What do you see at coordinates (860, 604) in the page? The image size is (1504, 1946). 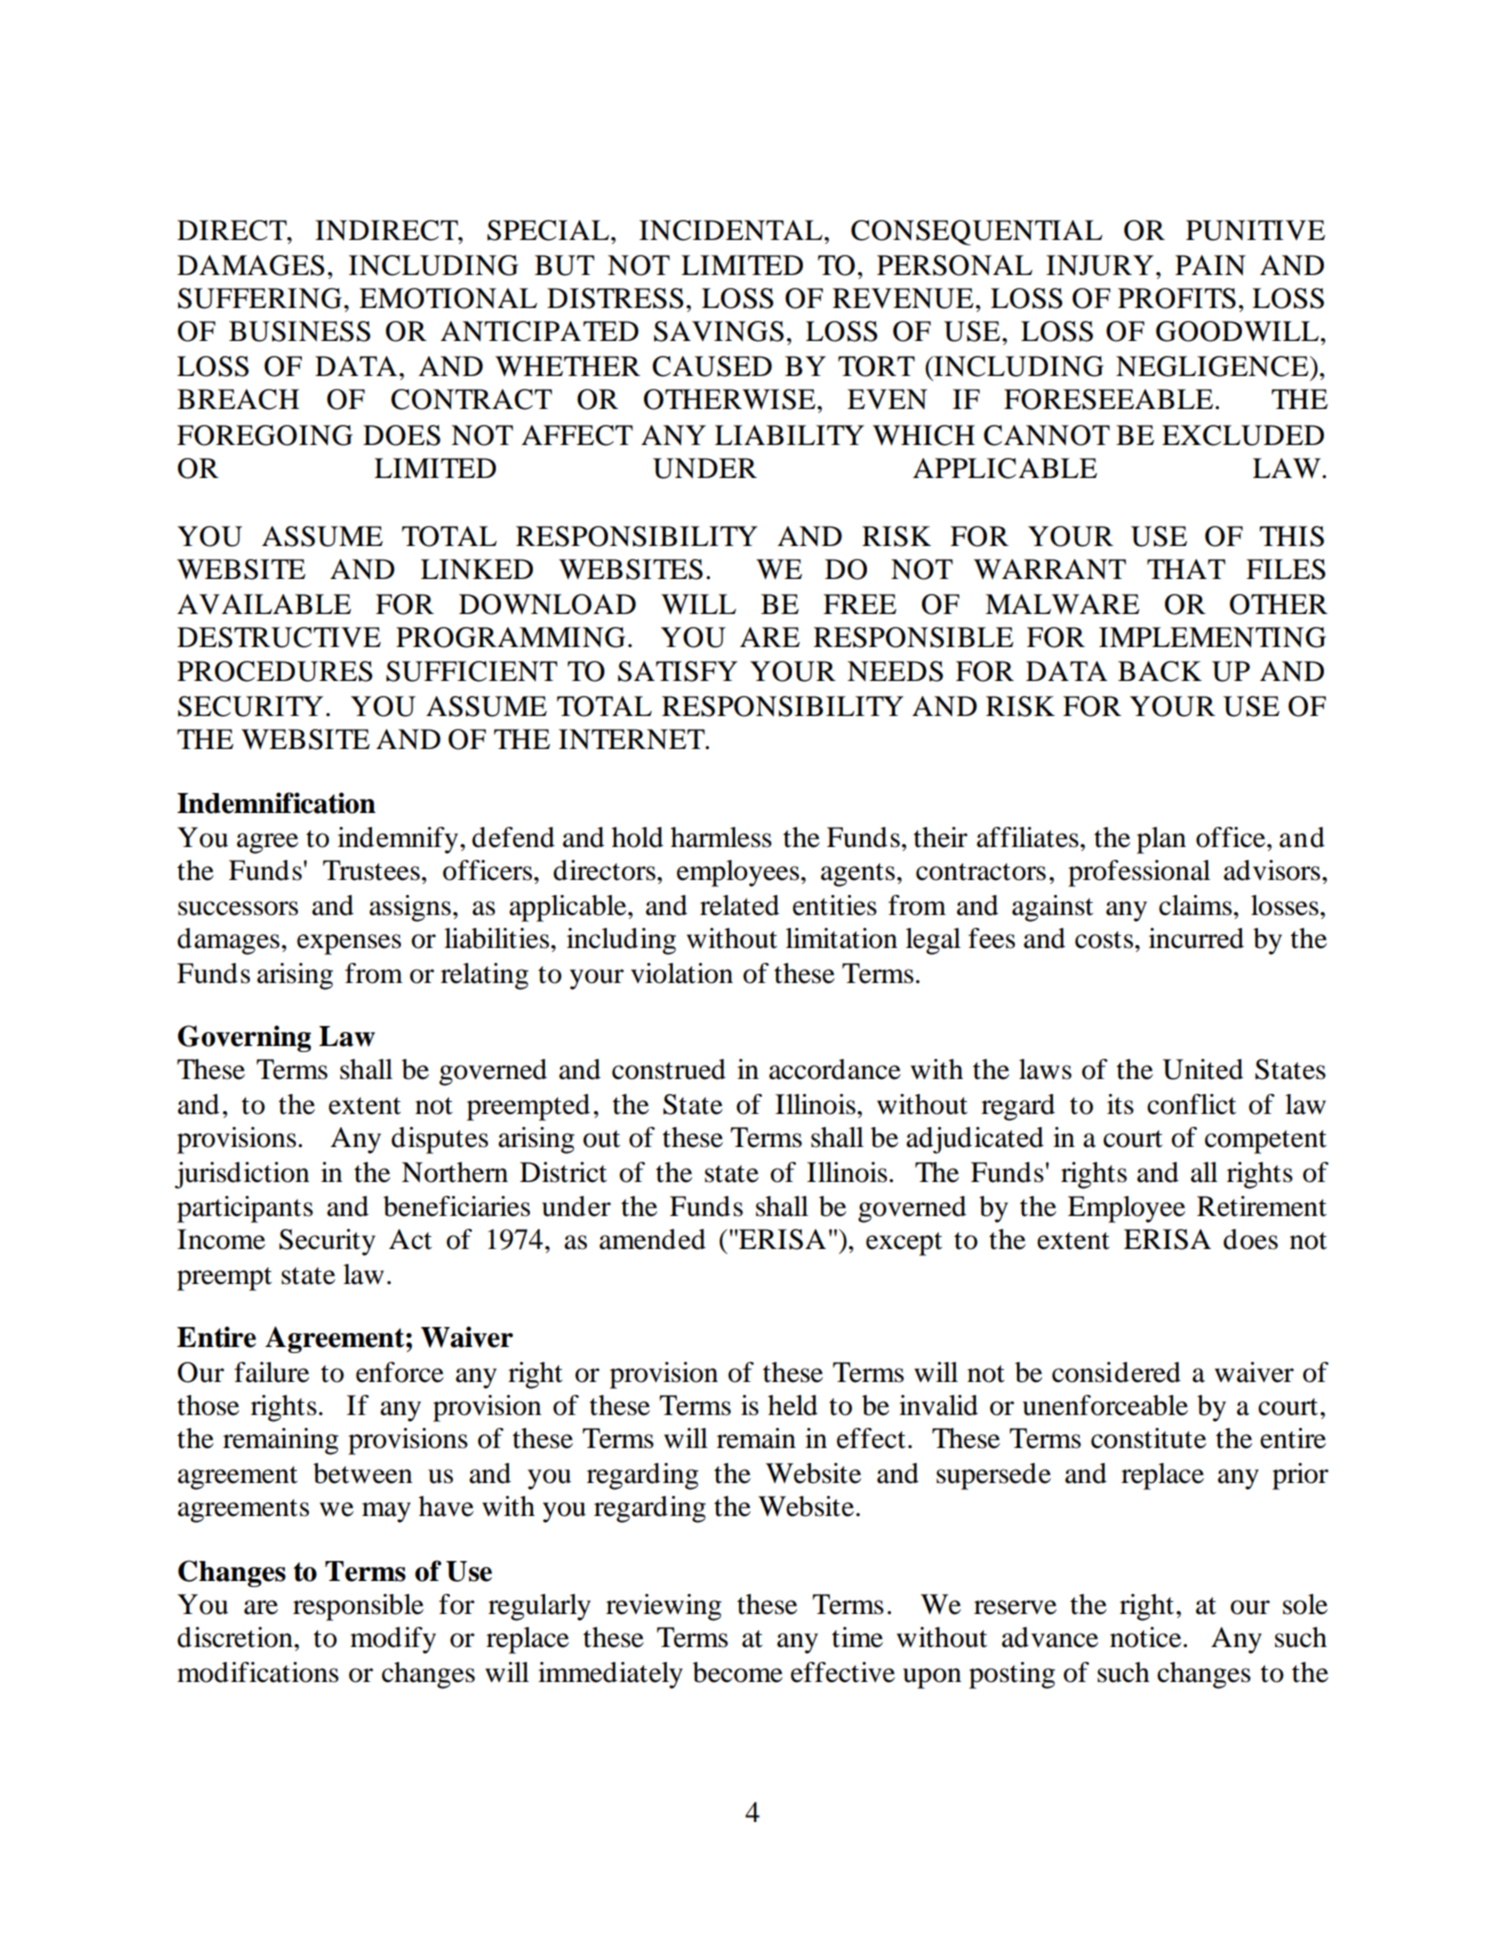 I see `FREE` at bounding box center [860, 604].
